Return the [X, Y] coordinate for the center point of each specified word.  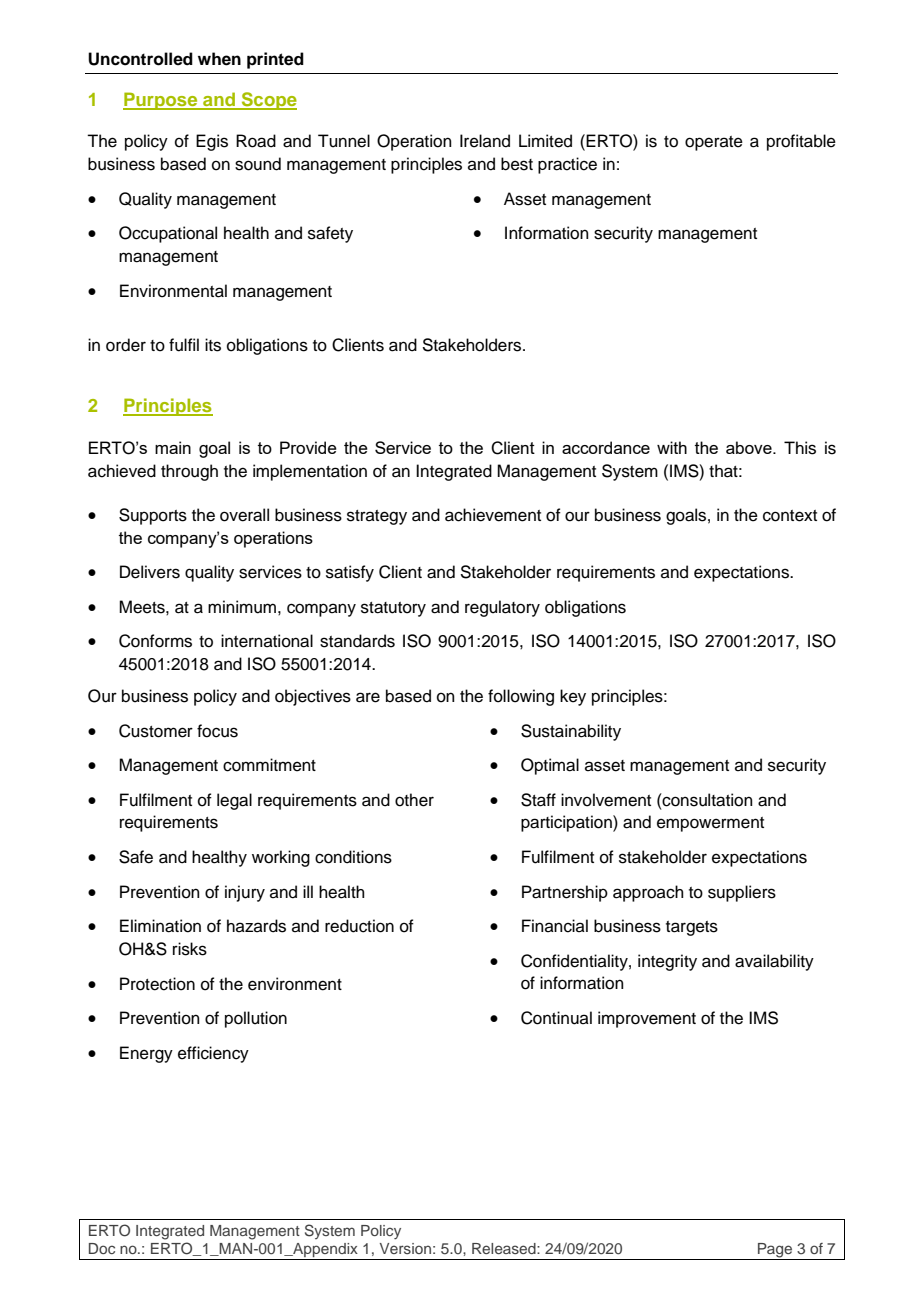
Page [775, 1251]
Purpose [161, 101]
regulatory [502, 608]
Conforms [155, 641]
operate [714, 143]
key [573, 697]
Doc [102, 1248]
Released [505, 1248]
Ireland [485, 141]
